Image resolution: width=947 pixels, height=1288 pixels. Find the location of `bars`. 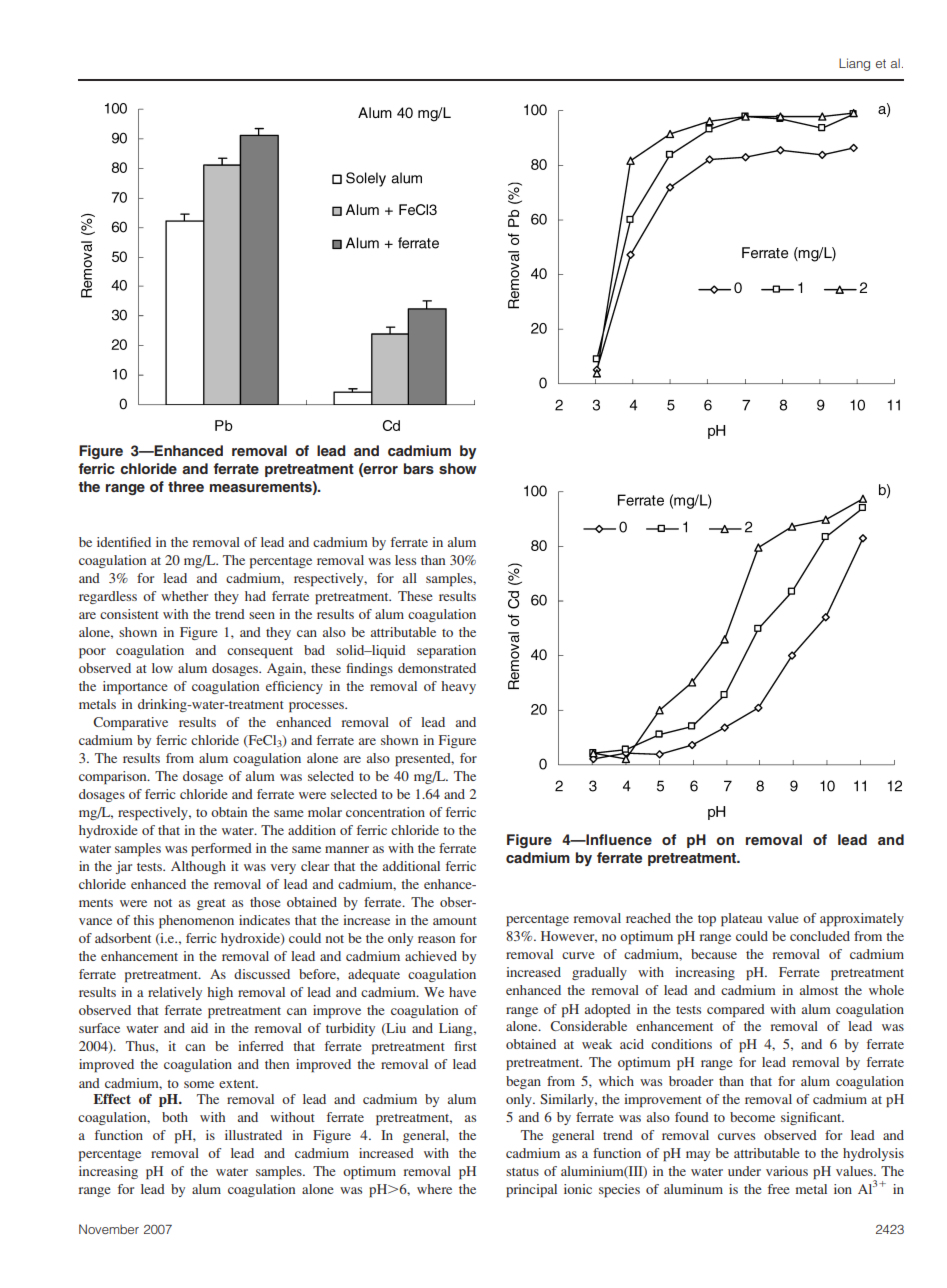

bars is located at coordinates (419, 468).
